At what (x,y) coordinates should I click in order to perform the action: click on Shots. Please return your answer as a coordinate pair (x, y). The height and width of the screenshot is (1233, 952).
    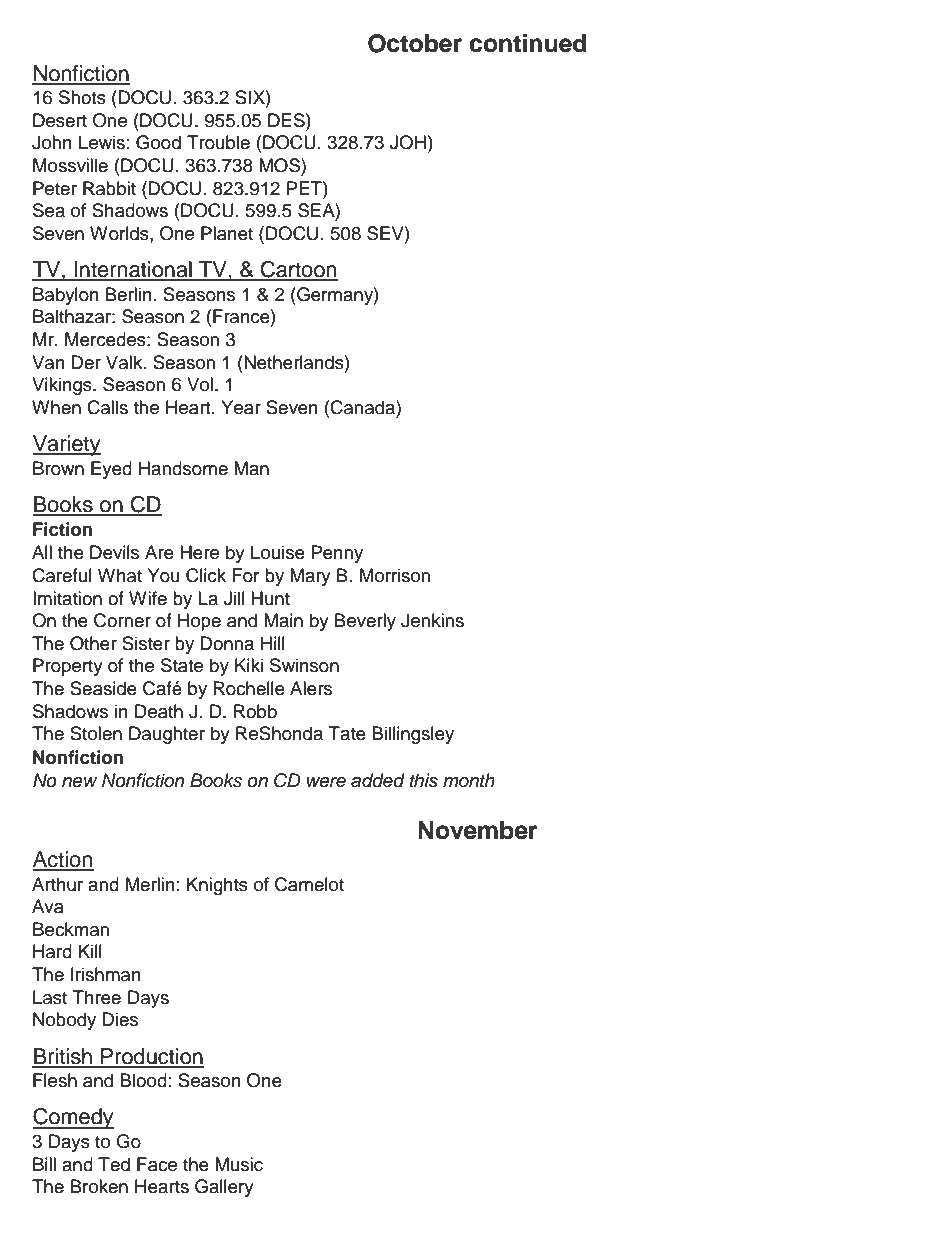
    Looking at the image, I should click on (82, 97).
